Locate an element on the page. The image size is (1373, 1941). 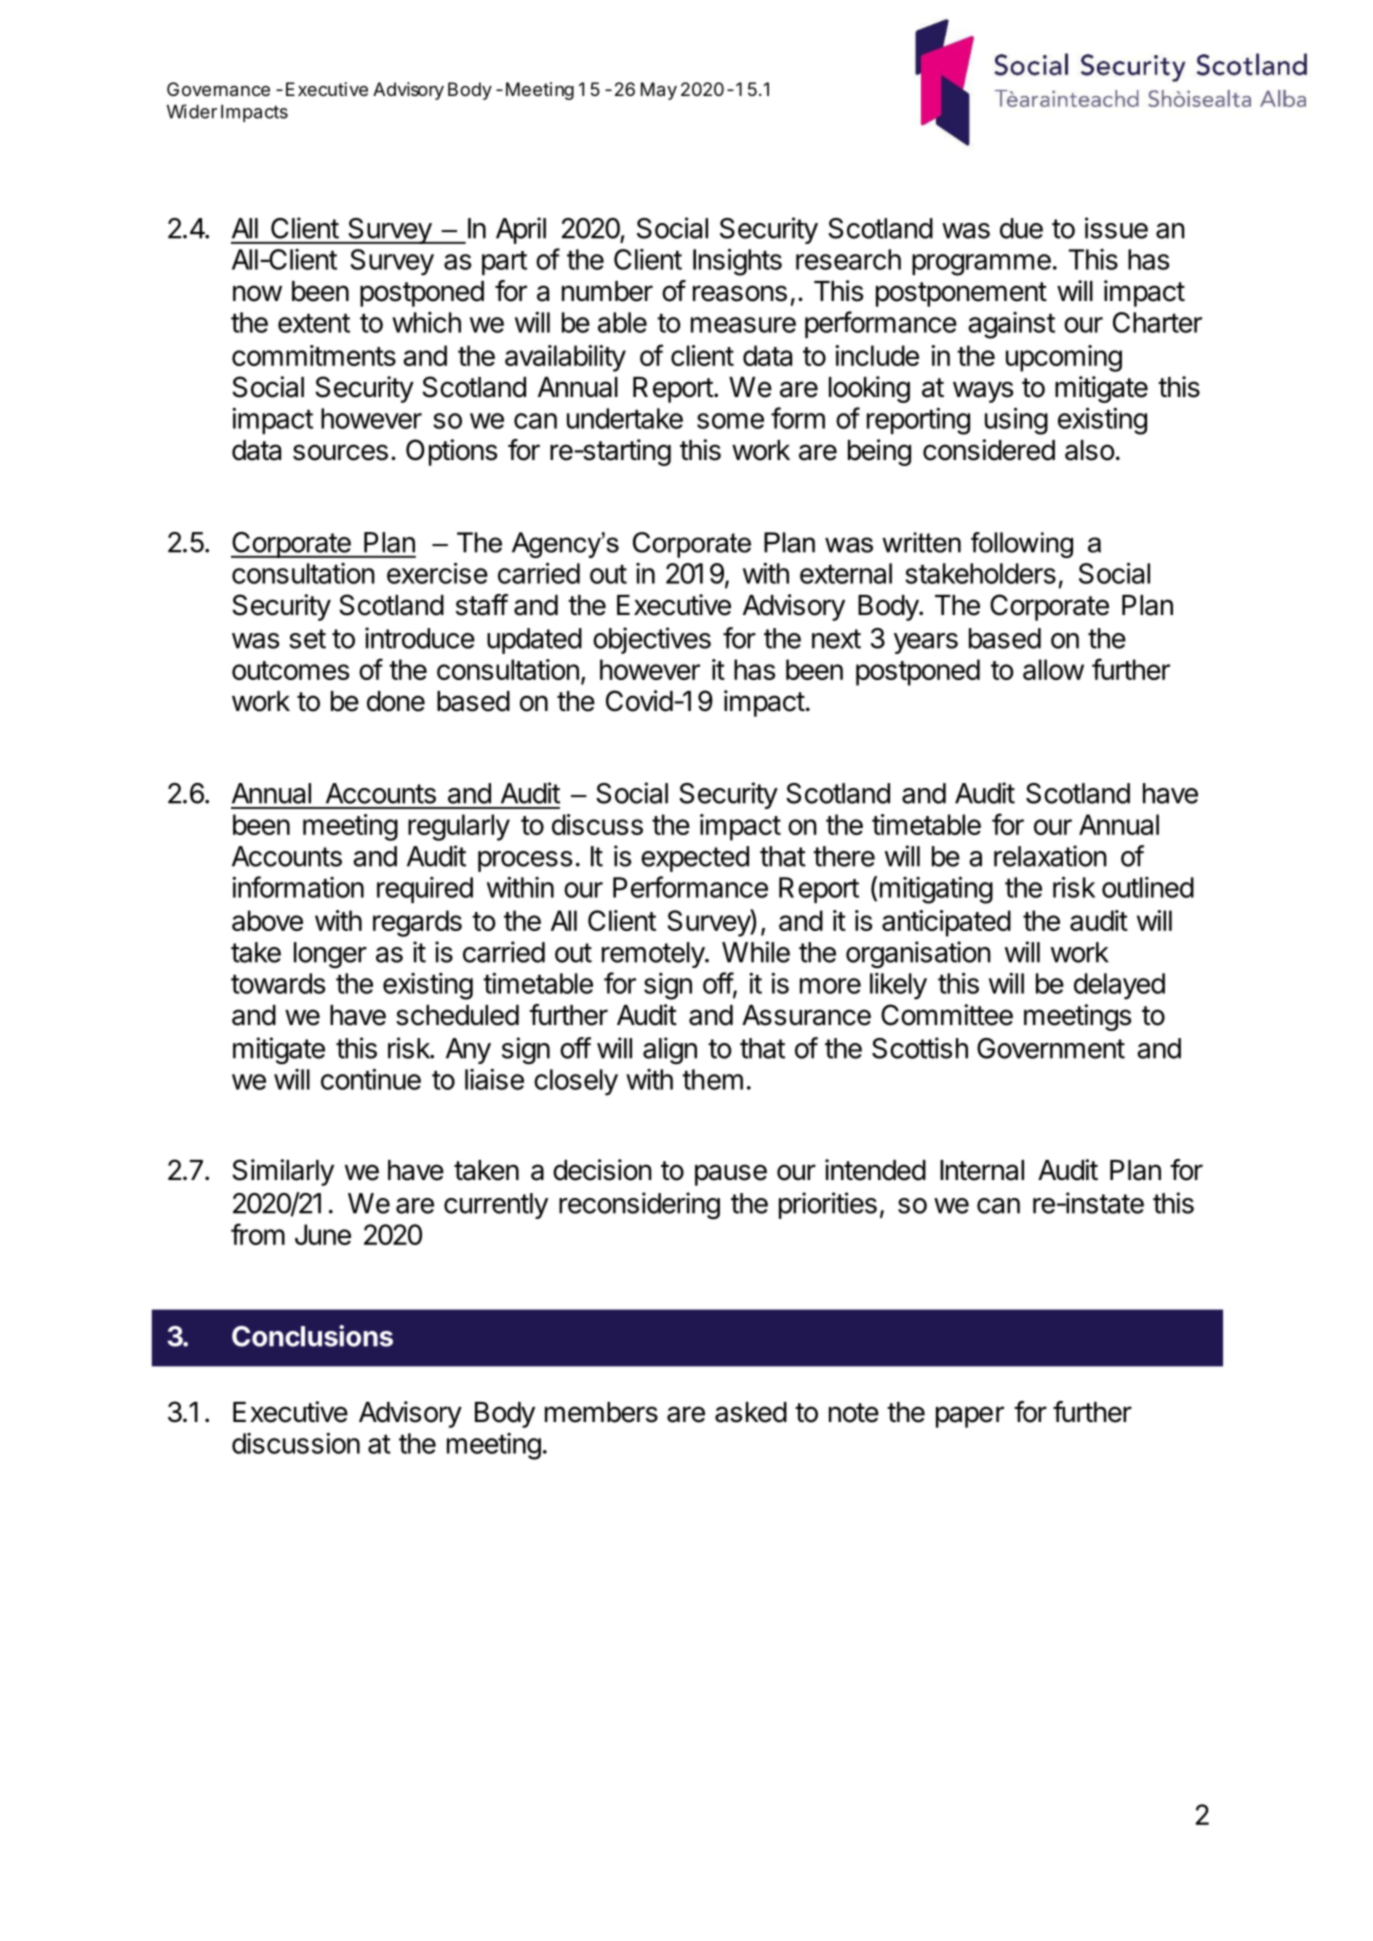
due is located at coordinates (1021, 228).
